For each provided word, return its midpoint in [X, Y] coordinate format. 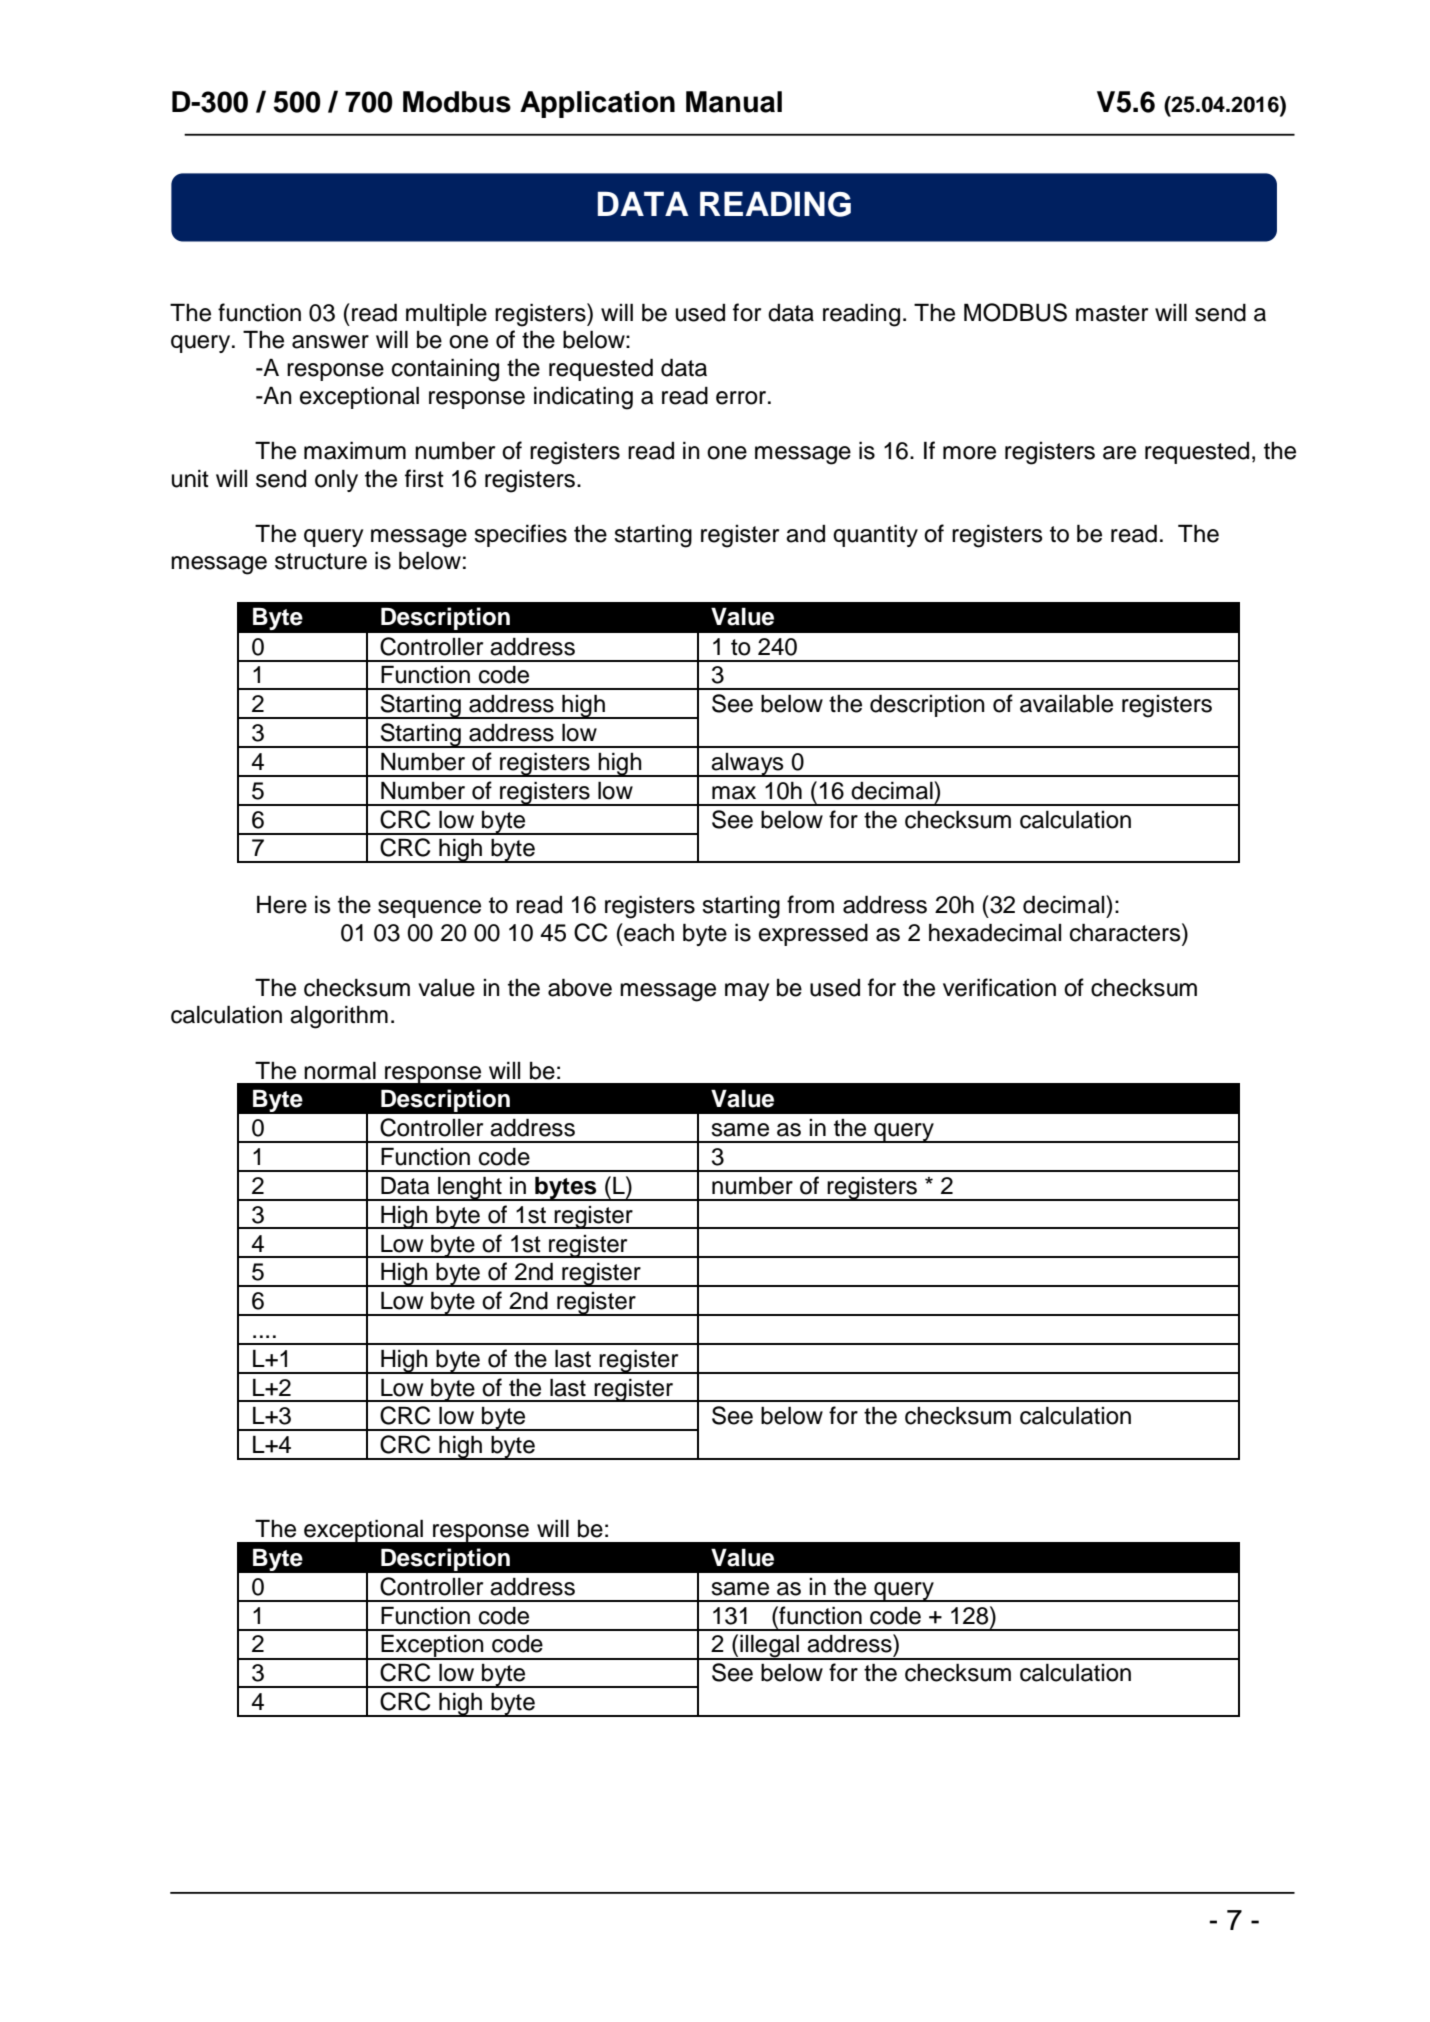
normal [340, 1070]
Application [597, 104]
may [747, 992]
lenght [470, 1188]
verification [999, 987]
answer [330, 342]
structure [321, 561]
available [1066, 703]
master [1112, 313]
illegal [769, 1647]
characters [1126, 932]
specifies [520, 535]
